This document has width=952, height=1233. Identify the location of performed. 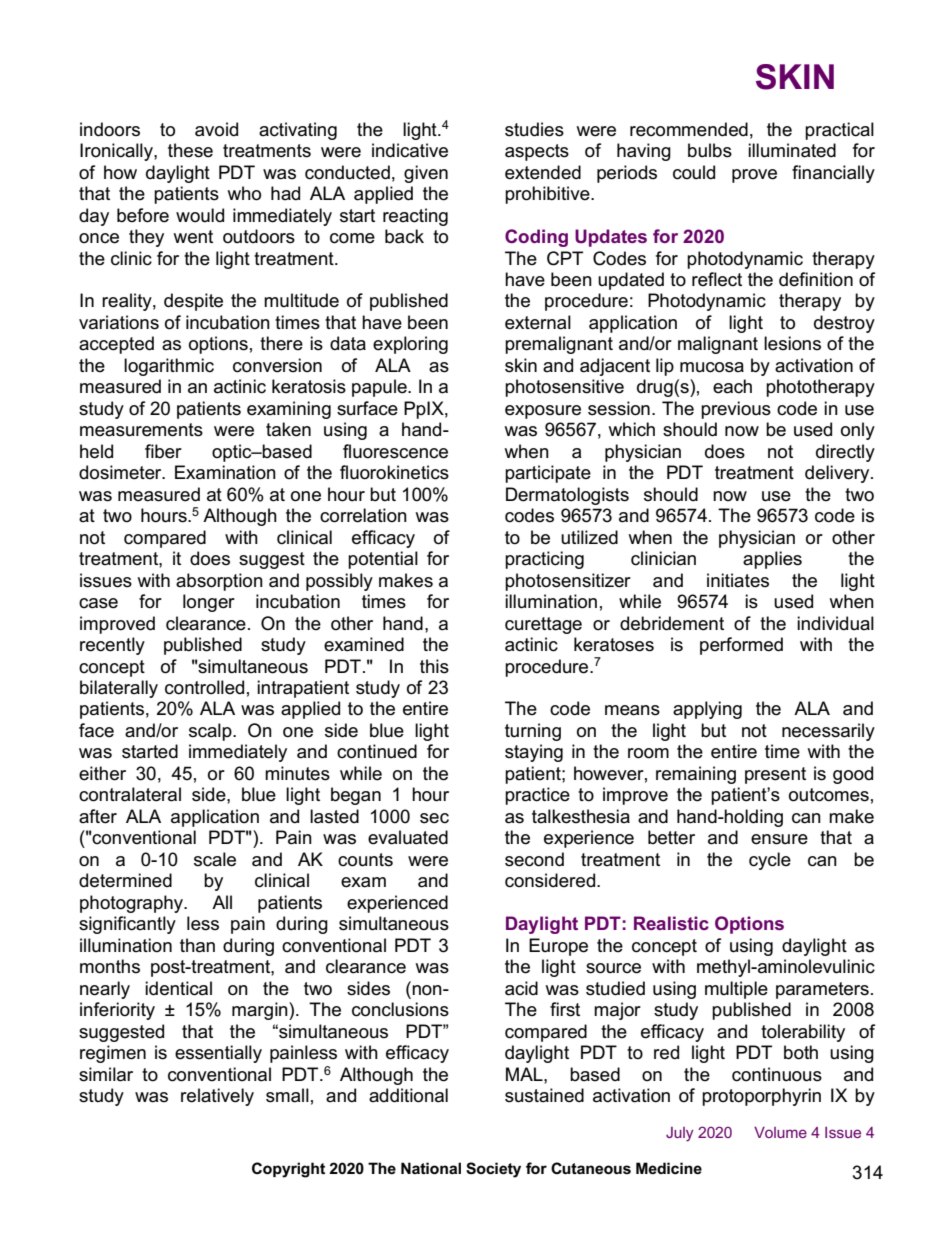
(741, 646).
